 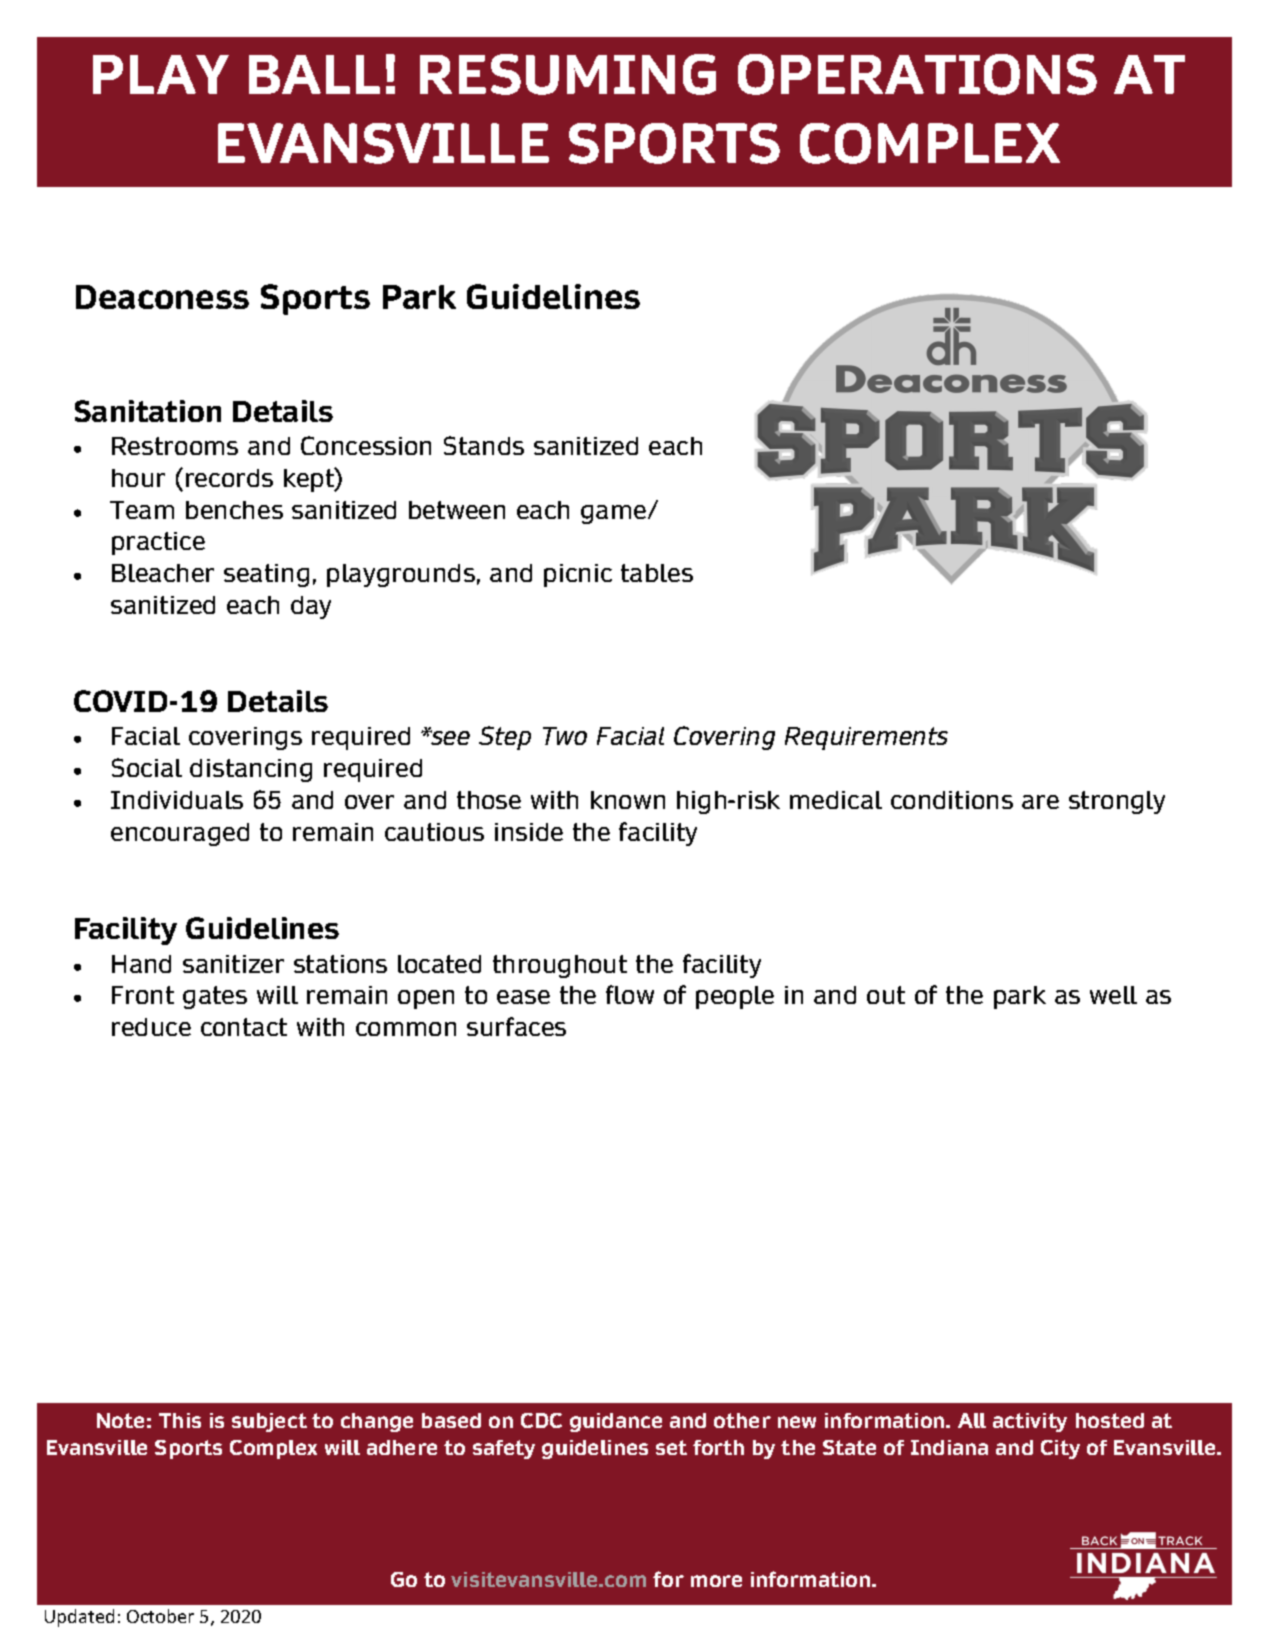 What do you see at coordinates (578, 575) in the image?
I see `picnic` at bounding box center [578, 575].
